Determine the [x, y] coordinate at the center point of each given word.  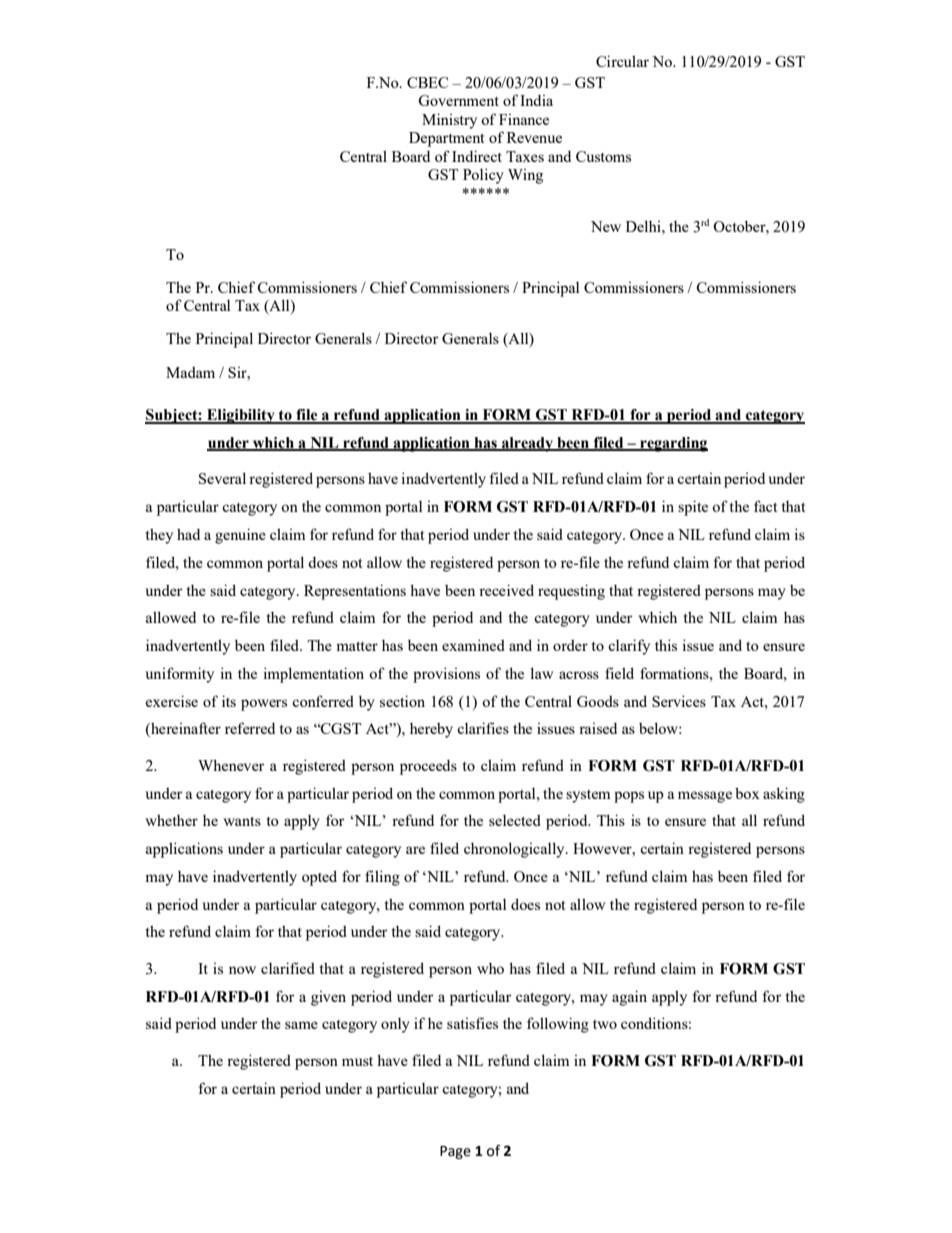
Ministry [449, 121]
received [506, 590]
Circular [622, 61]
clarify [629, 647]
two [605, 1024]
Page [455, 1152]
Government [458, 100]
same [301, 1025]
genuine [240, 536]
